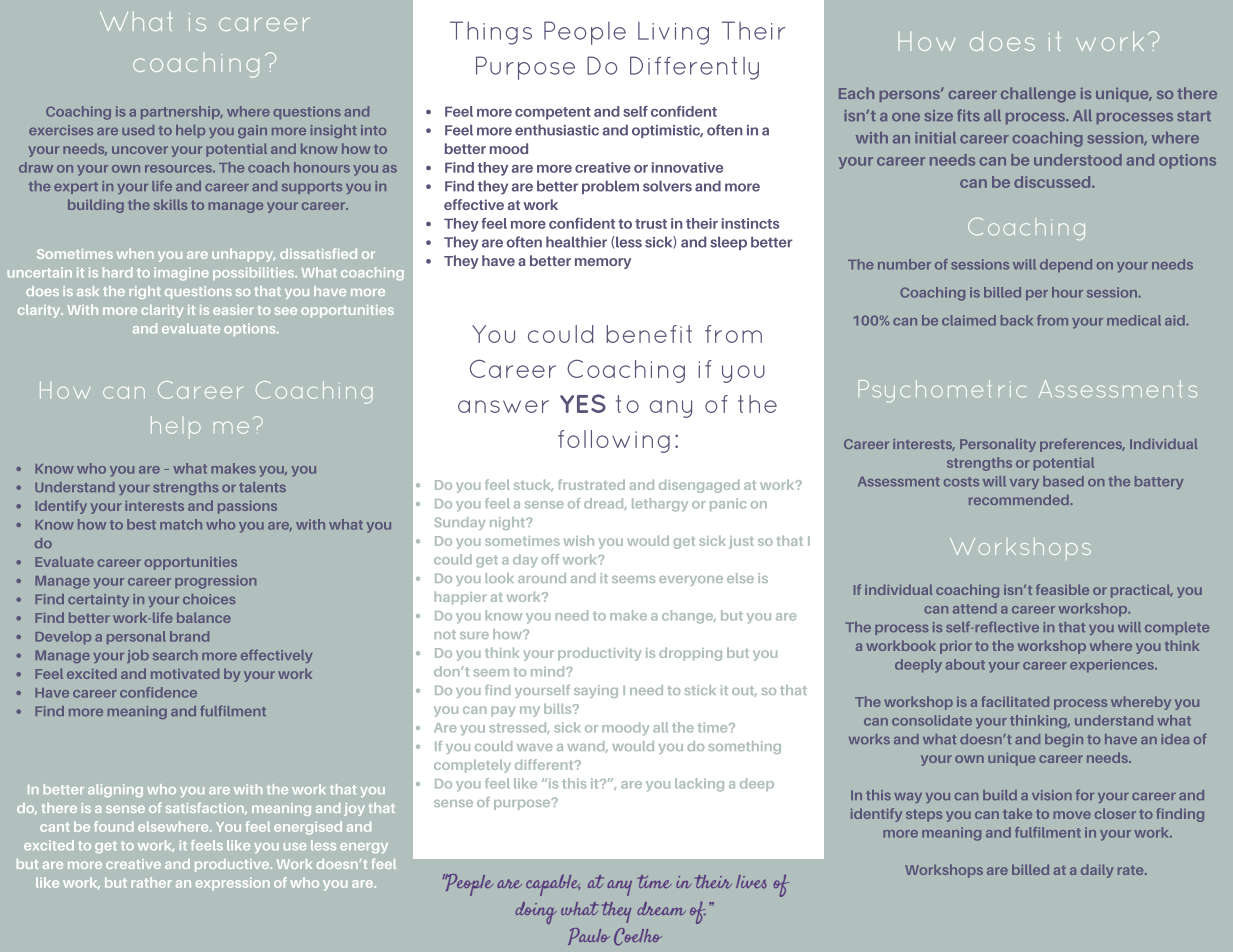 This page has width=1233, height=952. Describe the element at coordinates (1063, 481) in the page. I see `based` at that location.
